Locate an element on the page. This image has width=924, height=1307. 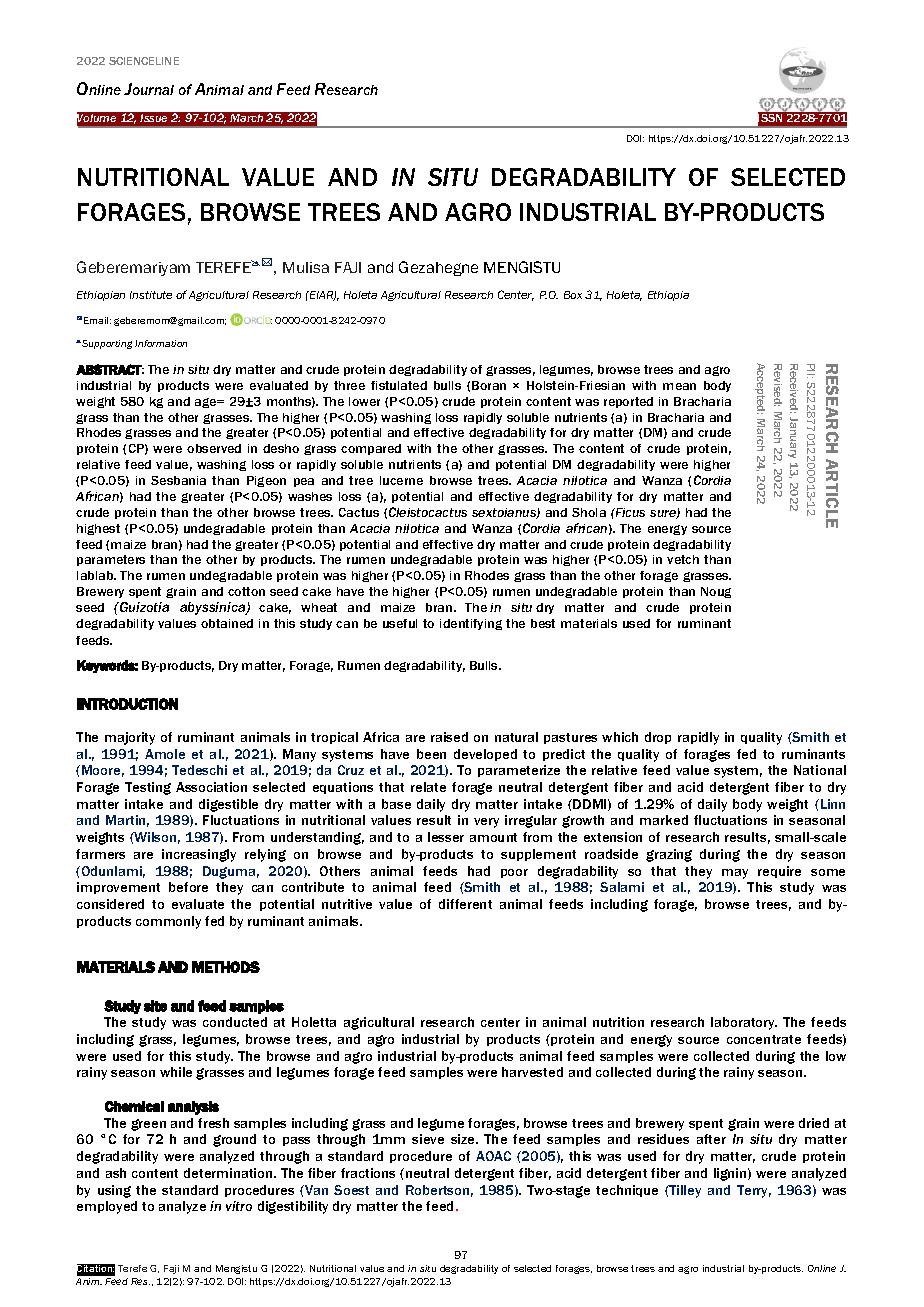
determination is located at coordinates (229, 1173).
